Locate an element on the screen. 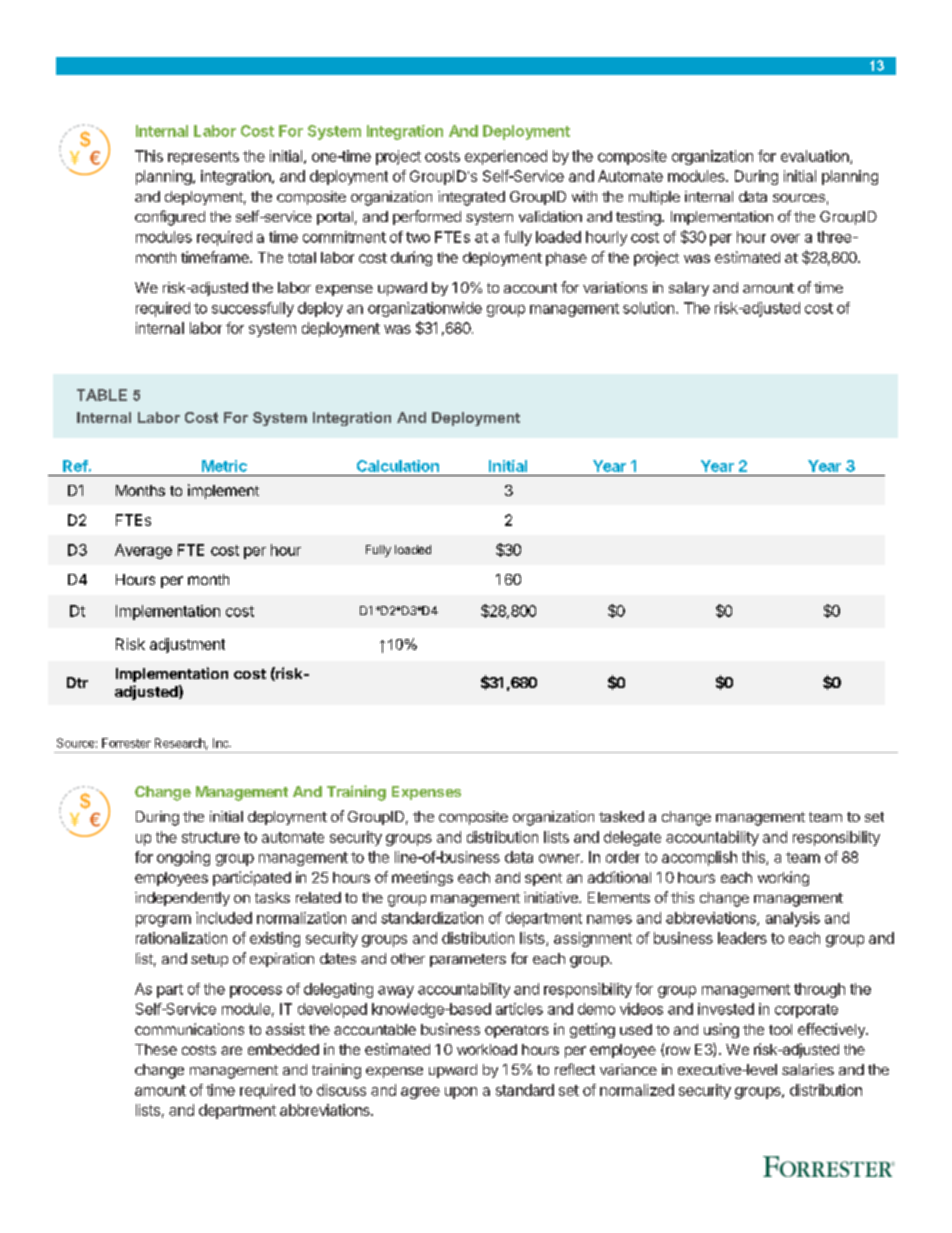  evaluation is located at coordinates (816, 157).
